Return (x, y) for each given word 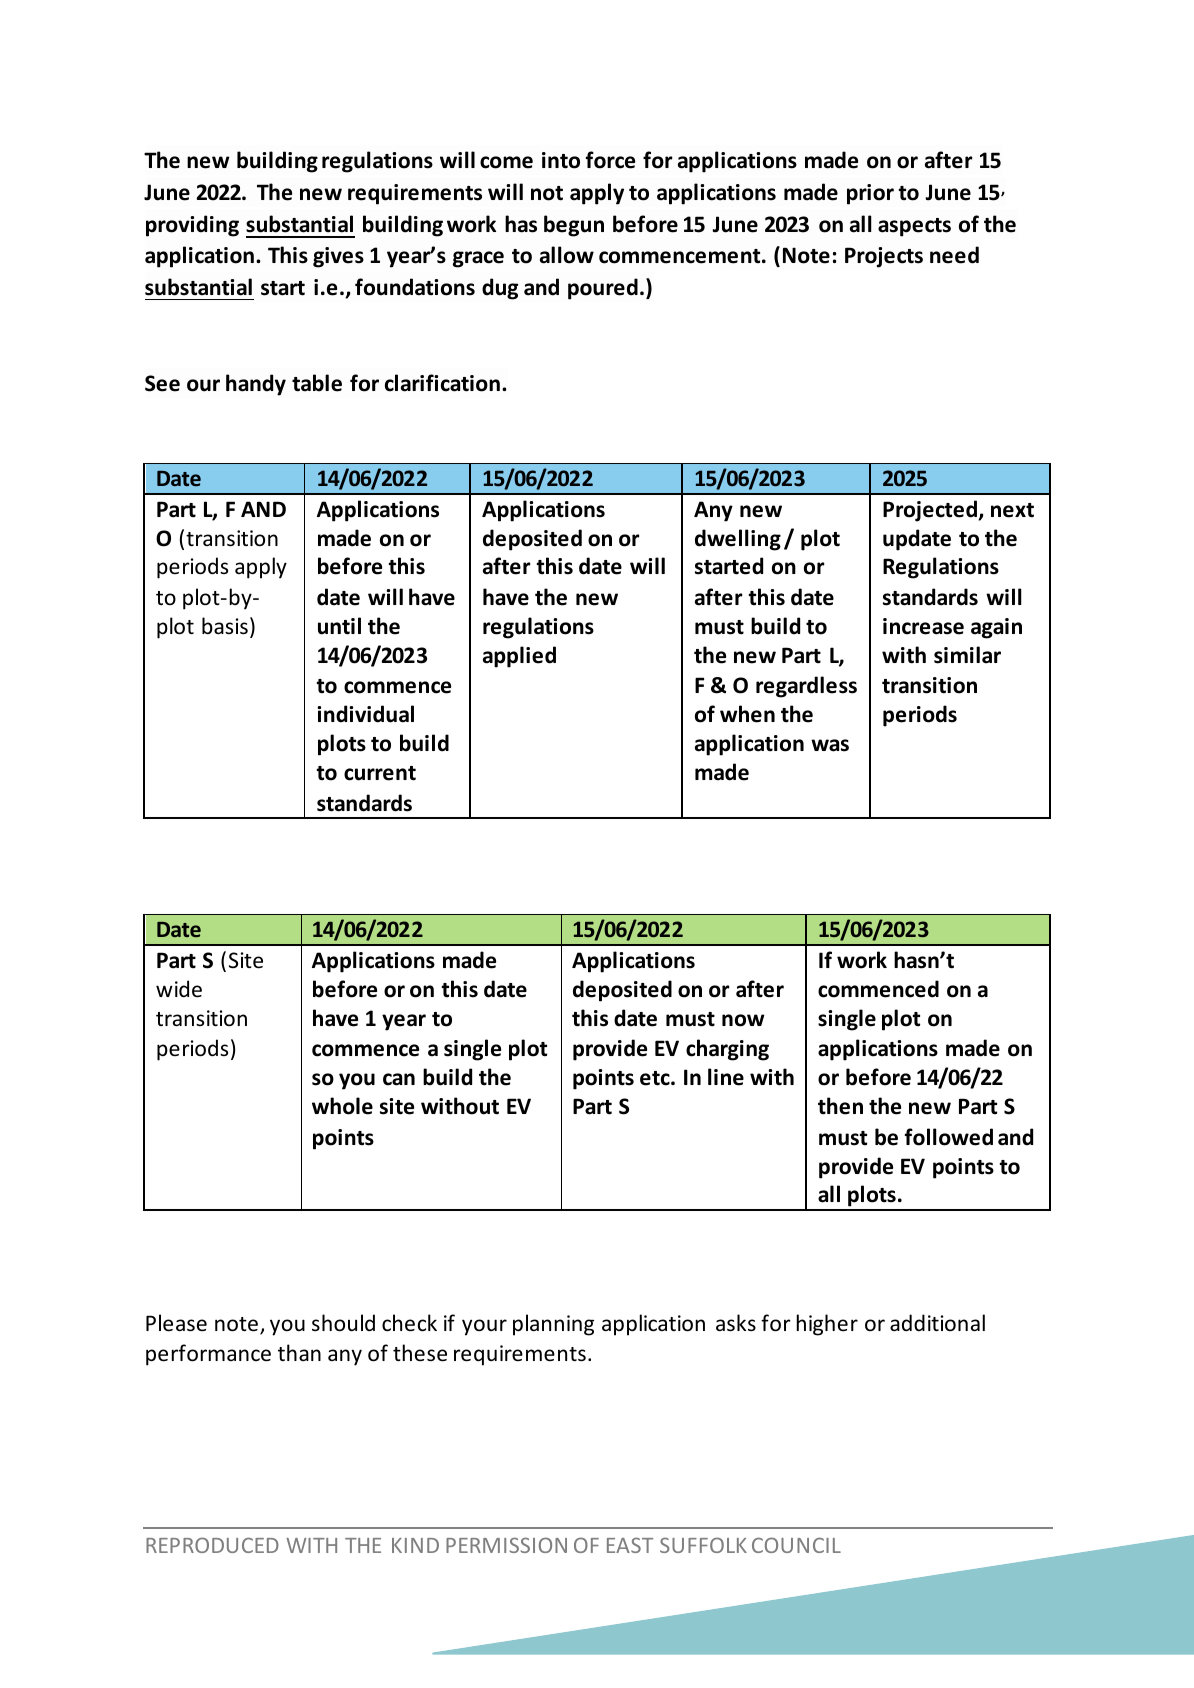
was (830, 745)
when (747, 714)
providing (192, 226)
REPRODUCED (212, 1545)
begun (574, 226)
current (380, 773)
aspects (914, 227)
